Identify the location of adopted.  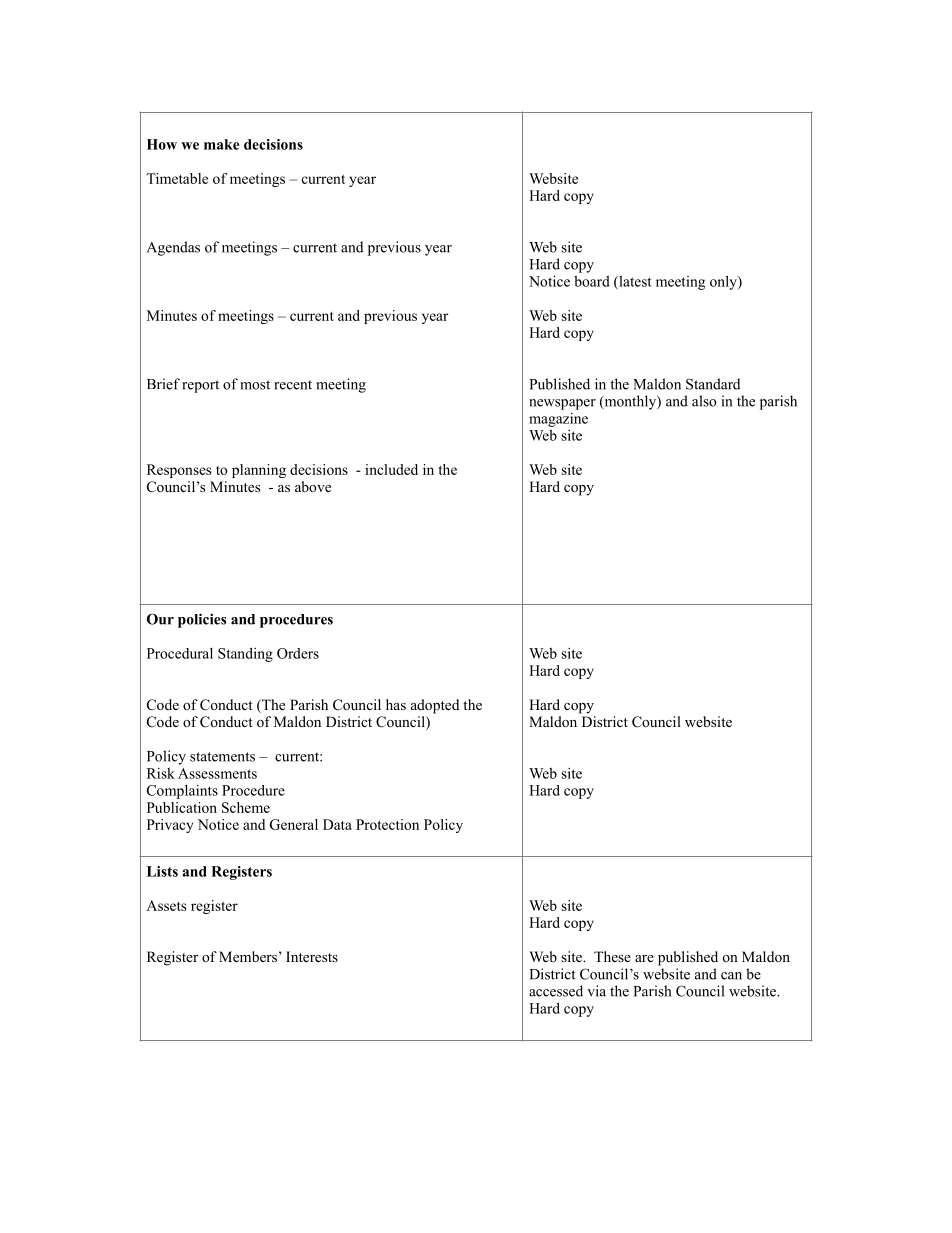
(435, 706).
